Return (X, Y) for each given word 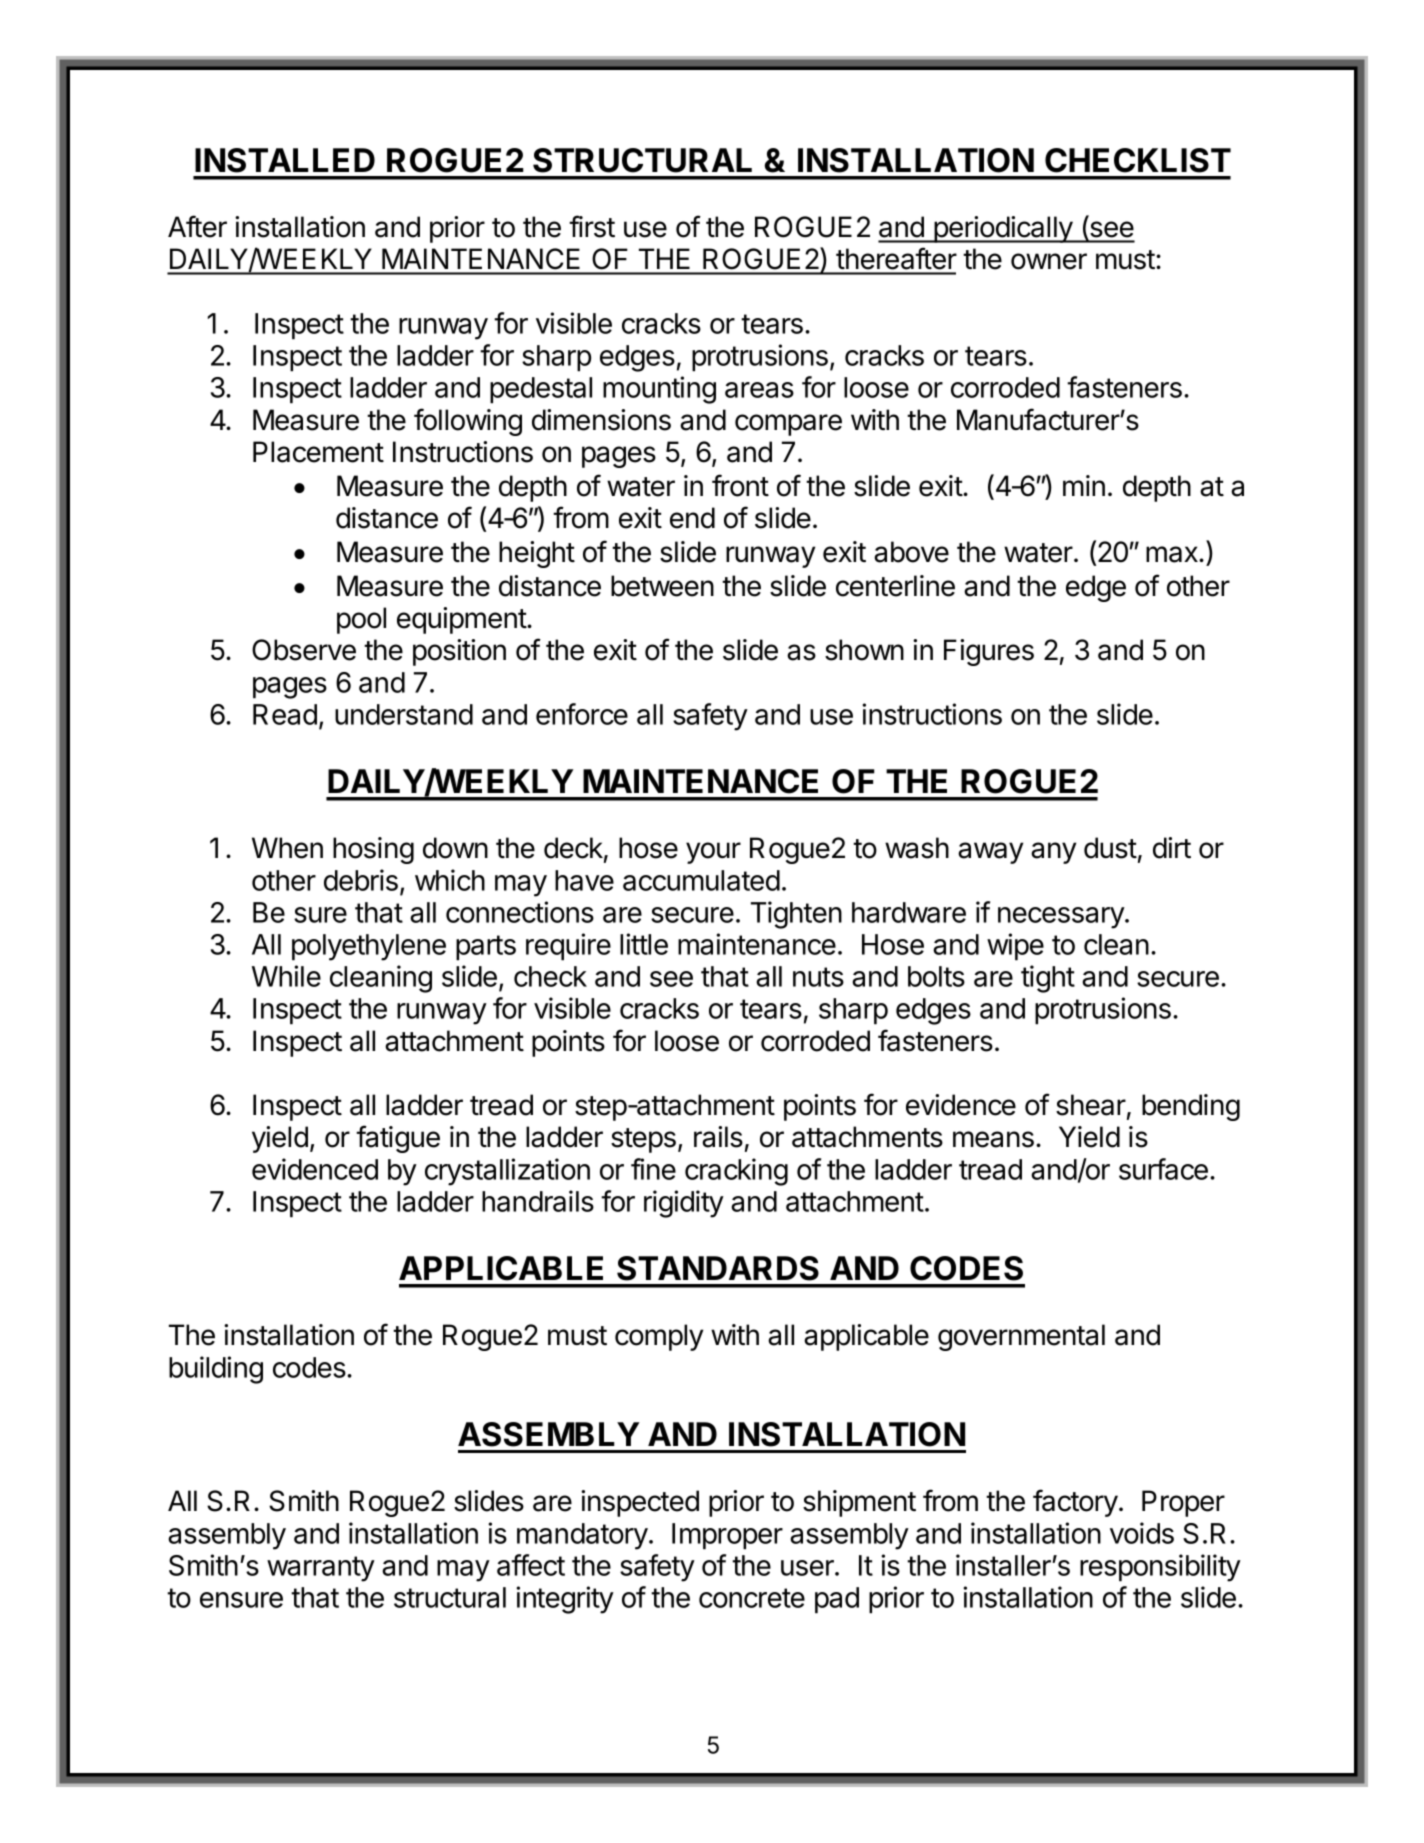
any (1053, 853)
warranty (321, 1569)
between (662, 586)
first (592, 226)
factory (1075, 1503)
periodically (1003, 229)
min (1084, 485)
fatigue (398, 1139)
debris (361, 880)
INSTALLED (285, 160)
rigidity (684, 1204)
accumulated (701, 880)
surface (1163, 1169)
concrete (752, 1598)
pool (361, 620)
